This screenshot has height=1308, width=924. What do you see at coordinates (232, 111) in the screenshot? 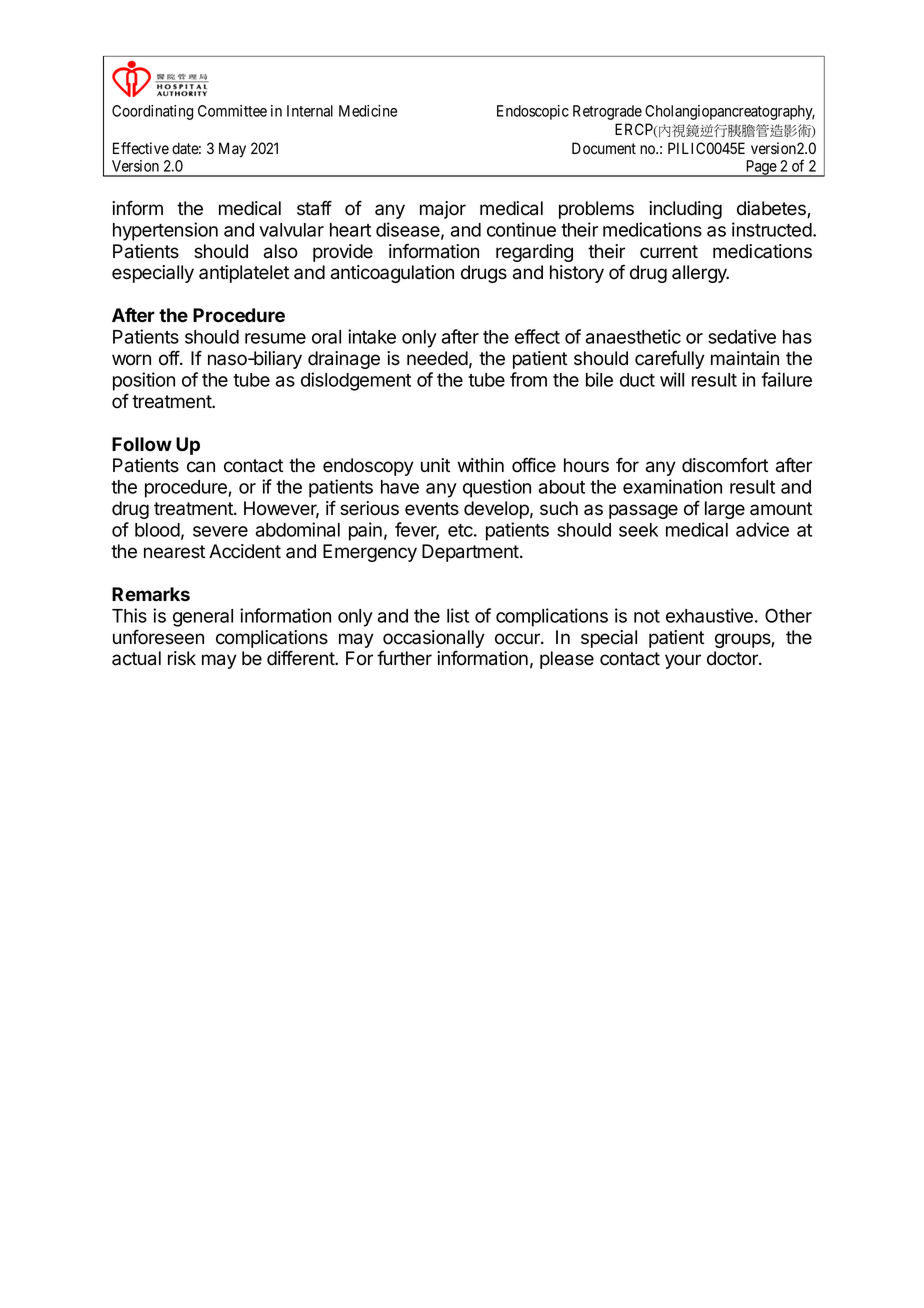
I see `Committee` at bounding box center [232, 111].
